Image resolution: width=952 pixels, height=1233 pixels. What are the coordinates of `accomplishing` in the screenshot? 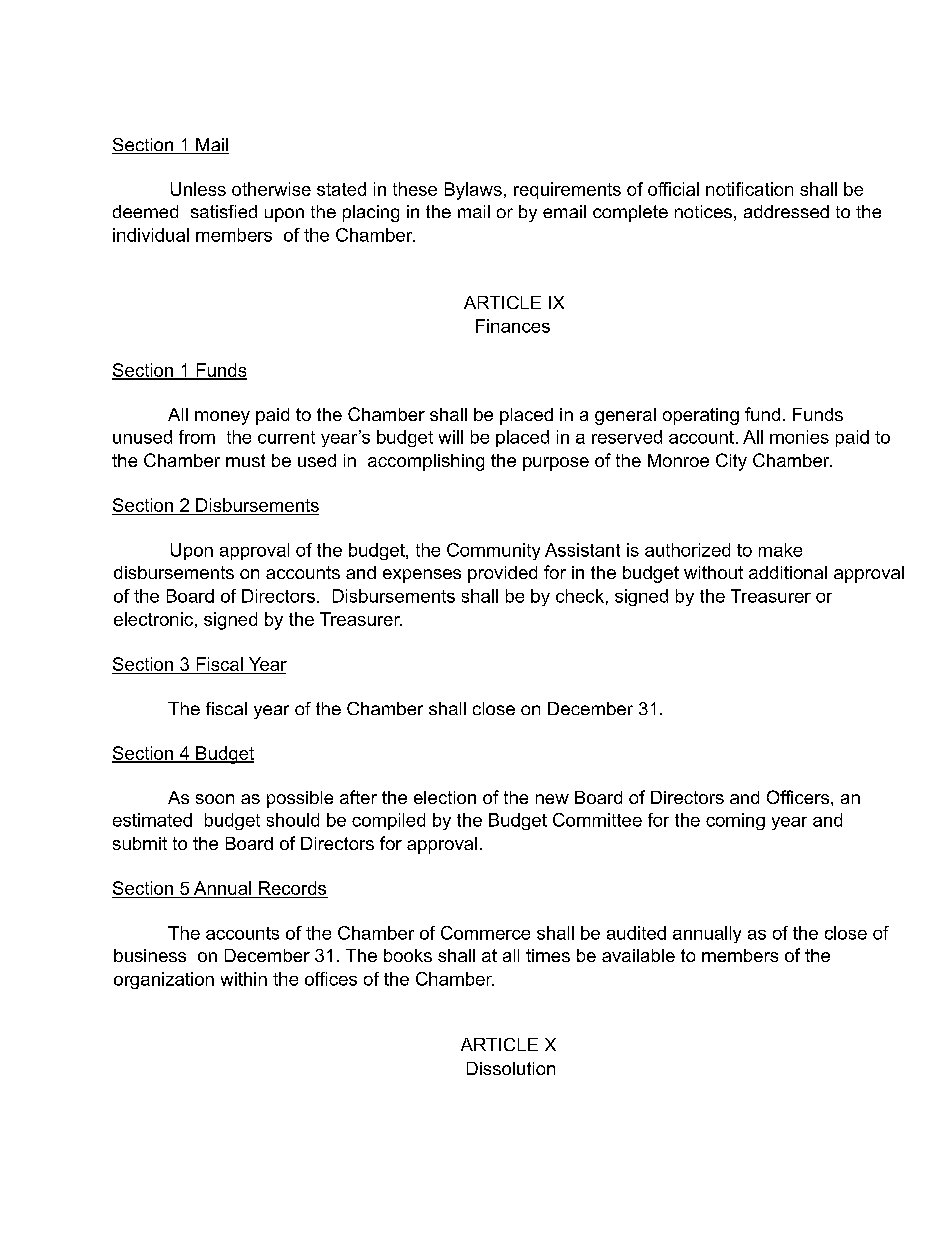 It's located at (426, 462).
